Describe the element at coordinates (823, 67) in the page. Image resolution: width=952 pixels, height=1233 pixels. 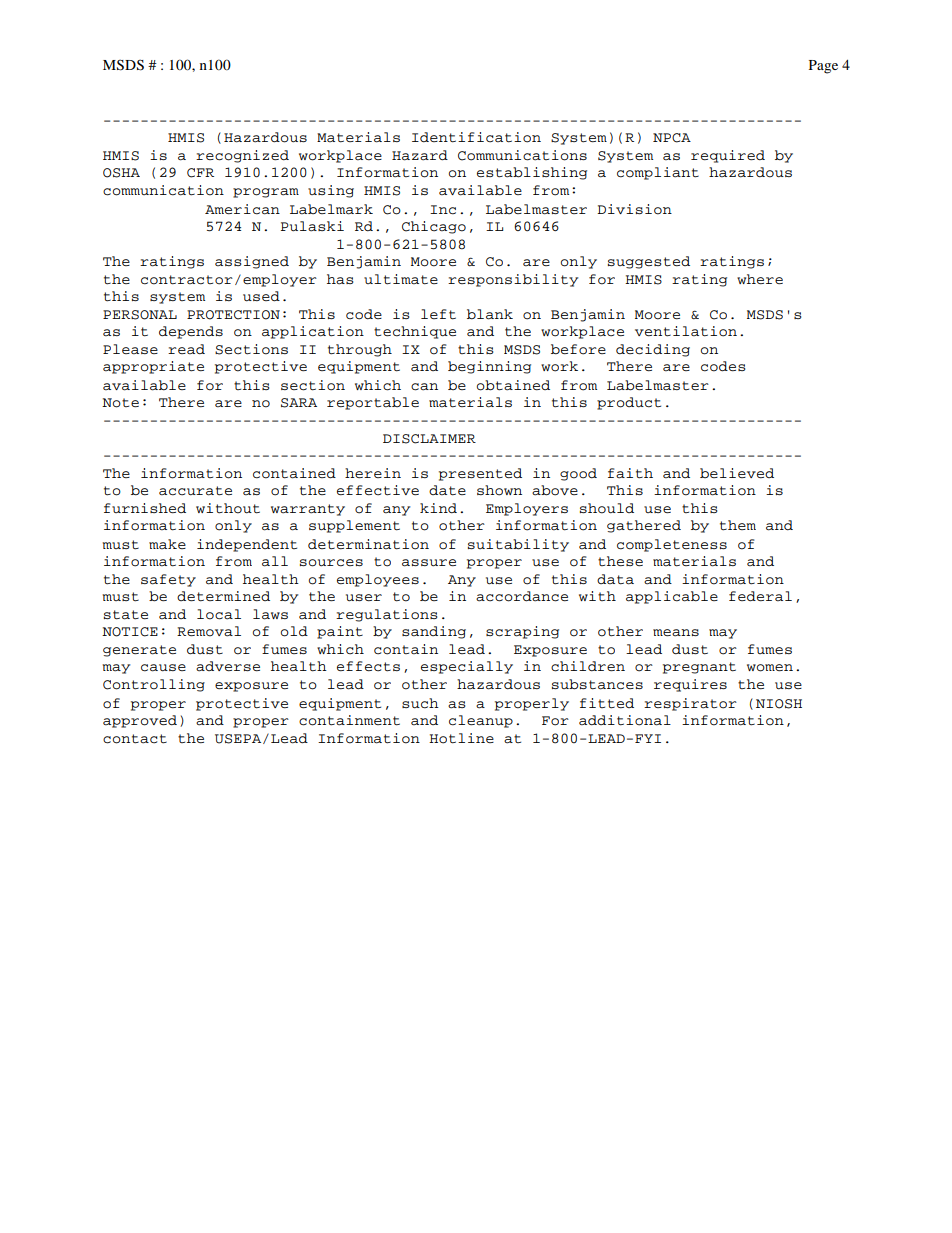
I see `Page` at that location.
